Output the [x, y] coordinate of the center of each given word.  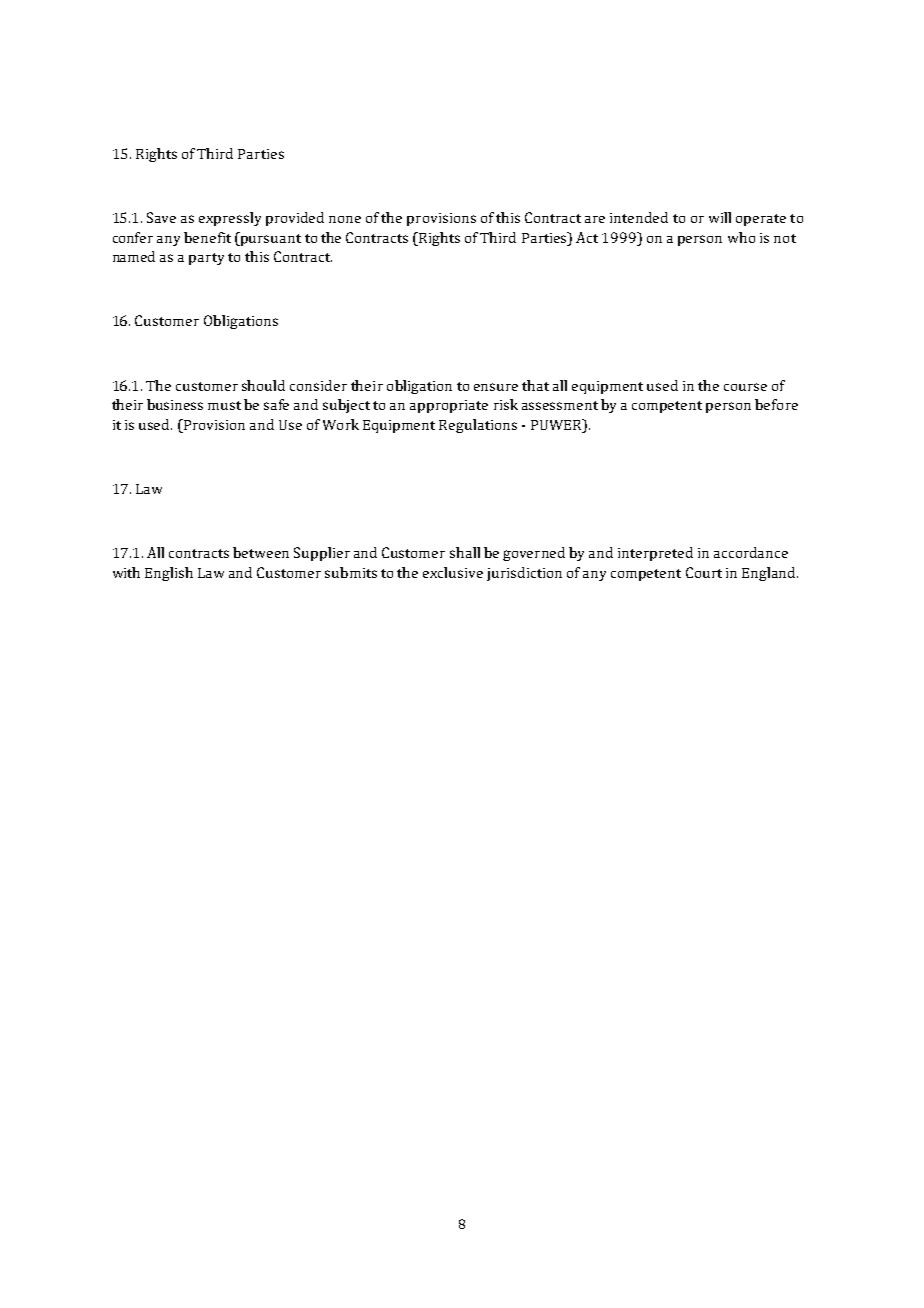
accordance [751, 552]
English [169, 574]
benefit [207, 237]
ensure [496, 387]
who [741, 237]
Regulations [478, 426]
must [224, 405]
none [345, 219]
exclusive [453, 572]
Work [341, 424]
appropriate [449, 406]
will [720, 217]
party [206, 259]
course [745, 387]
